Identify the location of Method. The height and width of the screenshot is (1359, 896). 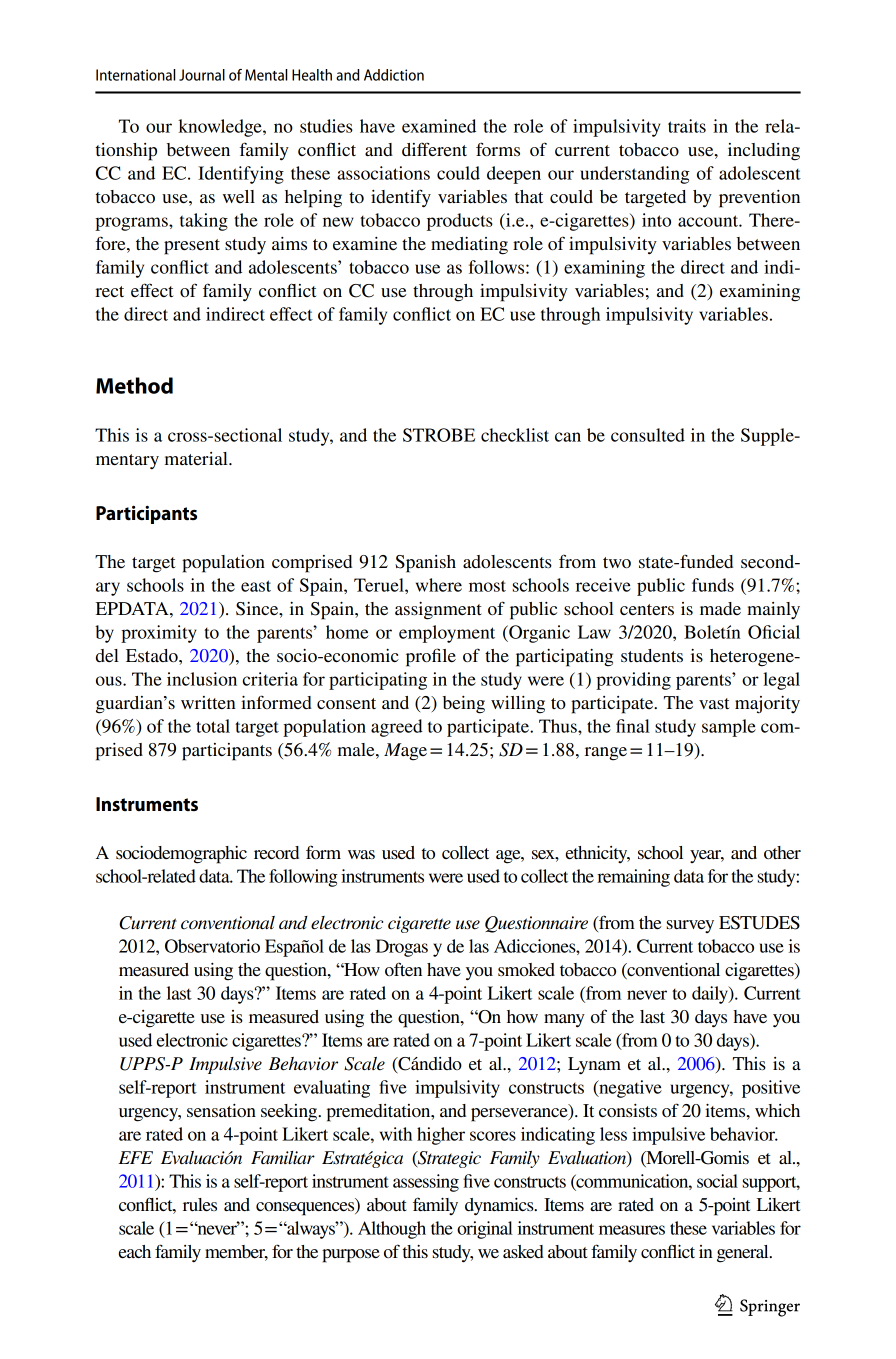
(134, 385).
